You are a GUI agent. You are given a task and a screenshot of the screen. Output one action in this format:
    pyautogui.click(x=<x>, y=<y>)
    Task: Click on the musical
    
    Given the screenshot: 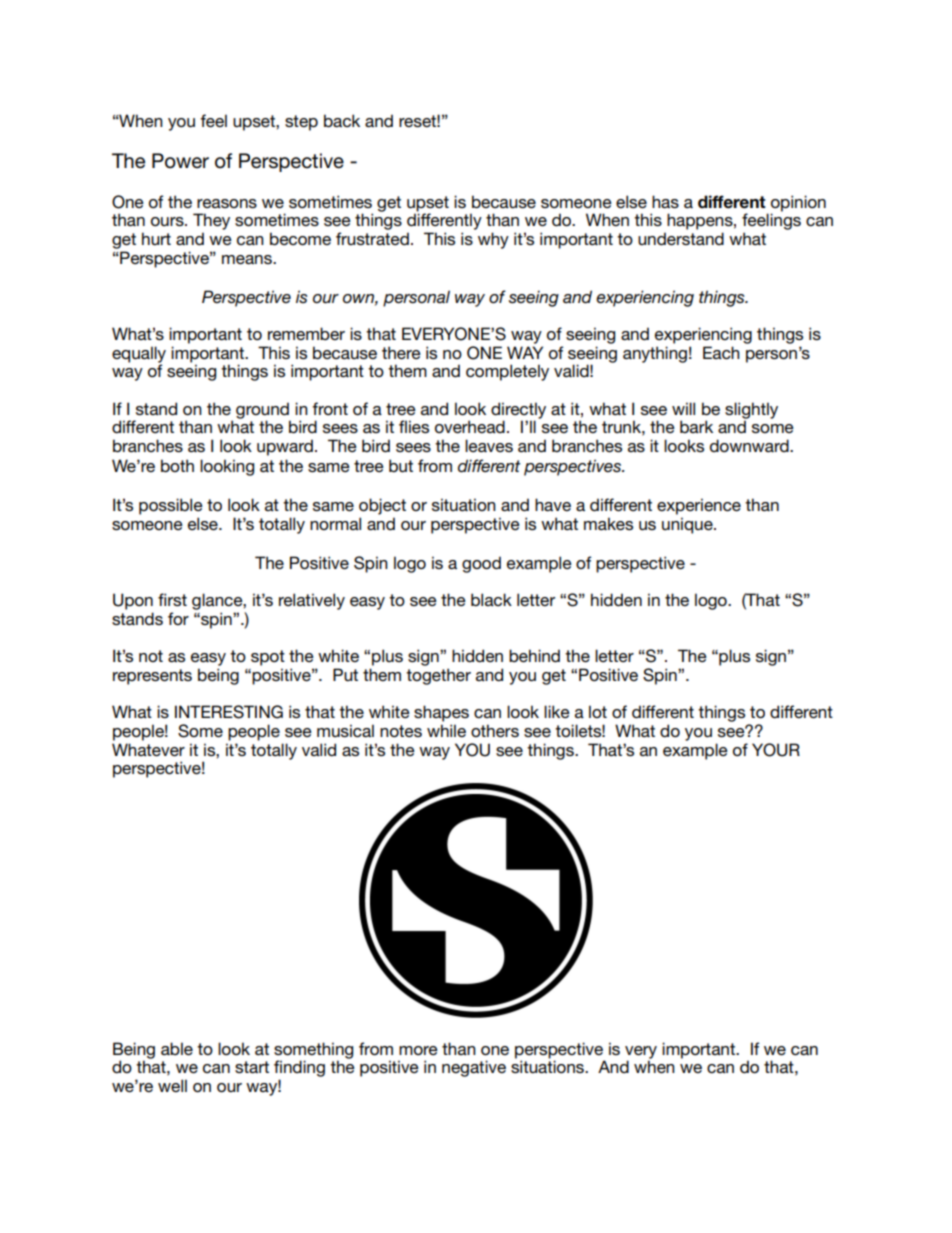 What is the action you would take?
    pyautogui.click(x=345, y=730)
